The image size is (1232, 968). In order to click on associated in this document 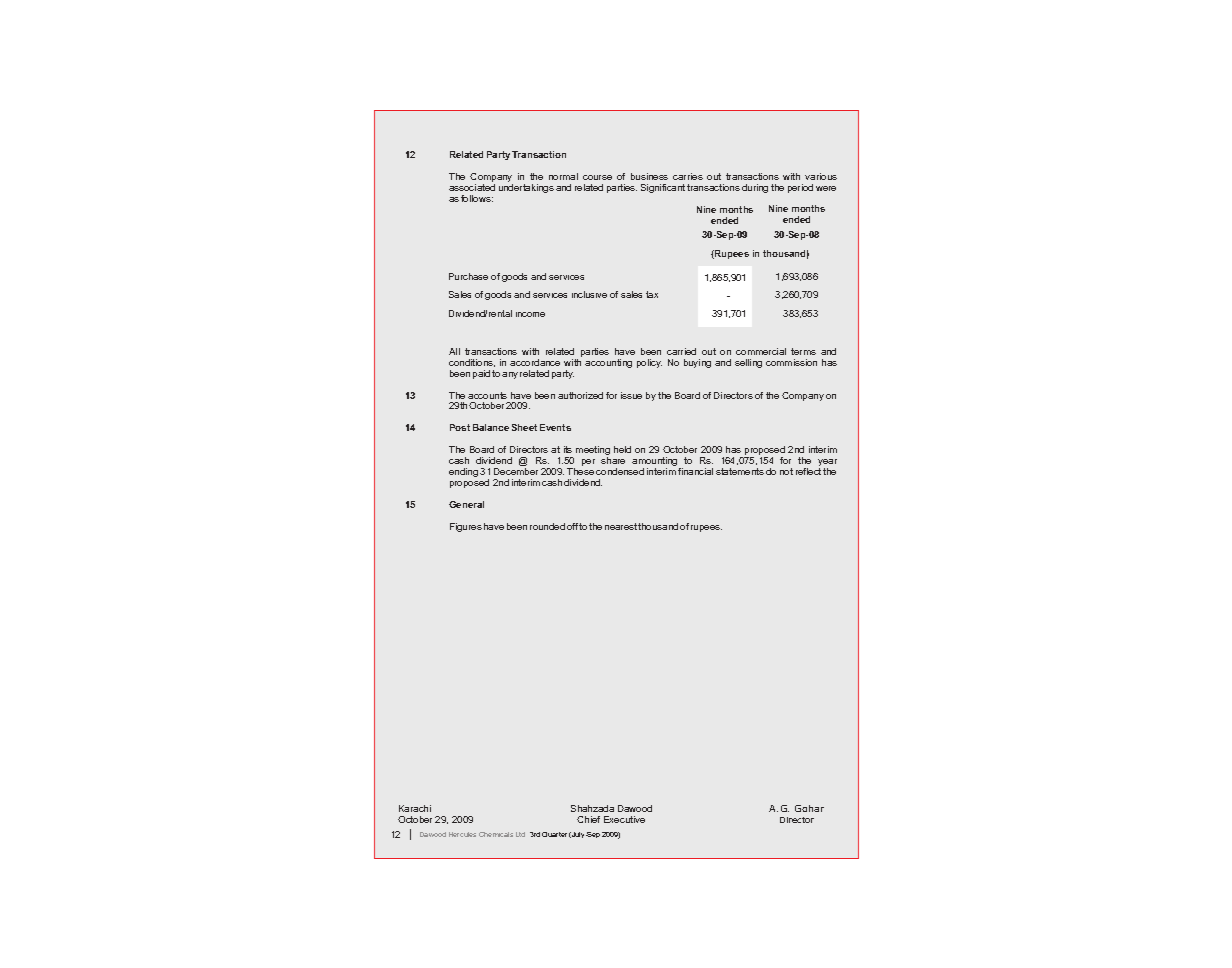, I will do `click(472, 187)`.
